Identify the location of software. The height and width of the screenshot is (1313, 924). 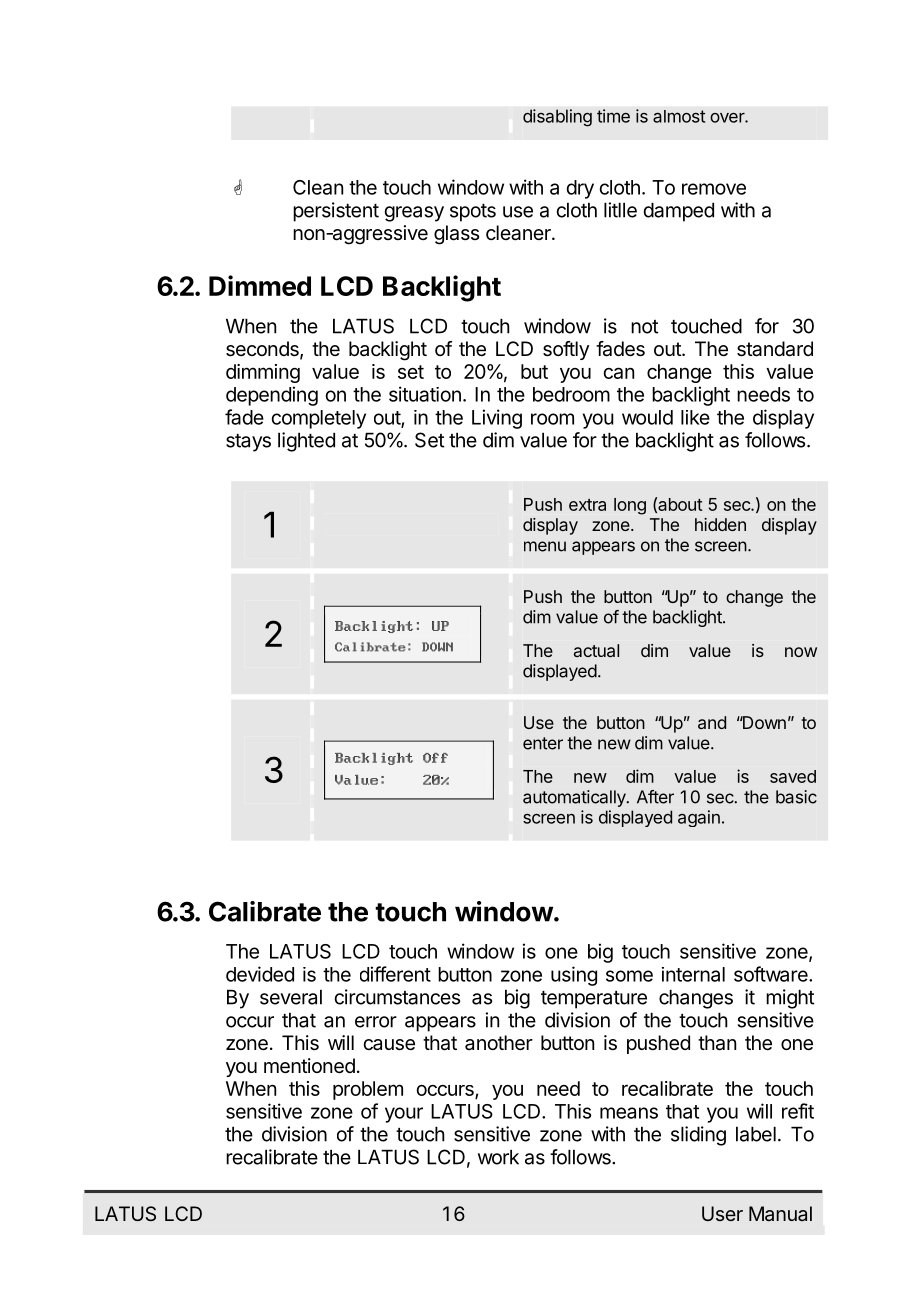
(772, 974).
